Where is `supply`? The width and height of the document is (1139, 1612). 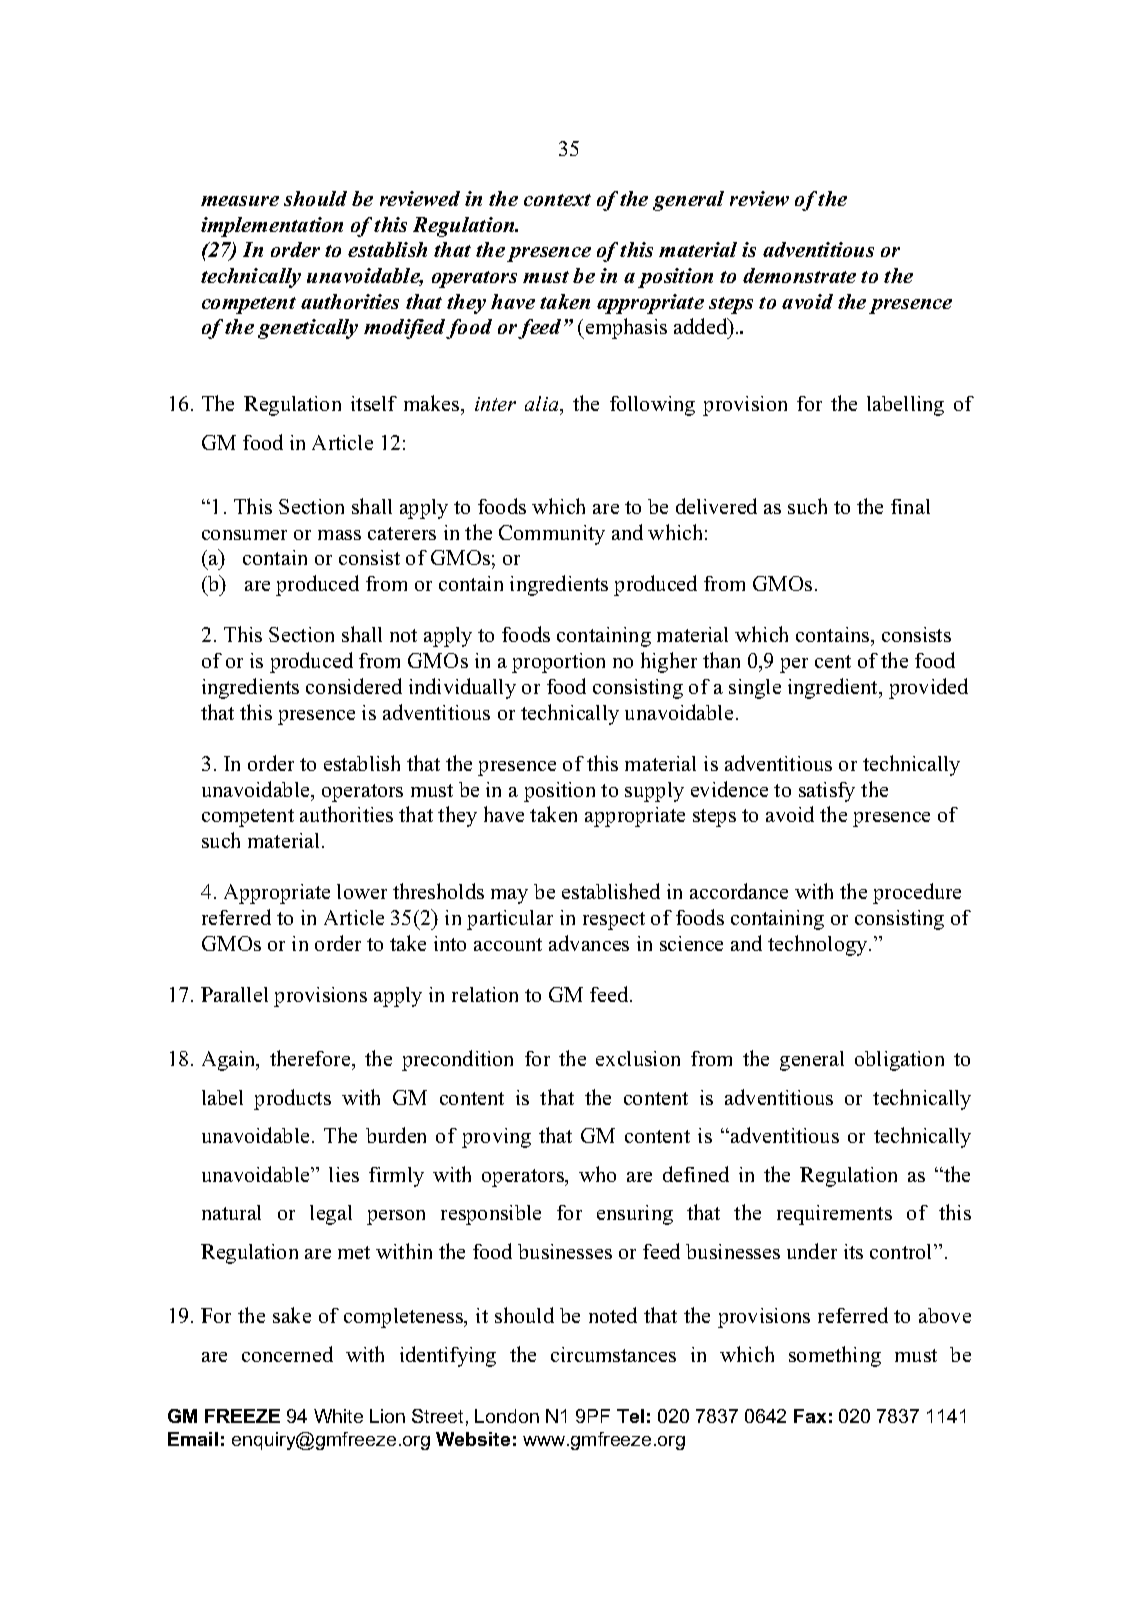
supply is located at coordinates (654, 792).
